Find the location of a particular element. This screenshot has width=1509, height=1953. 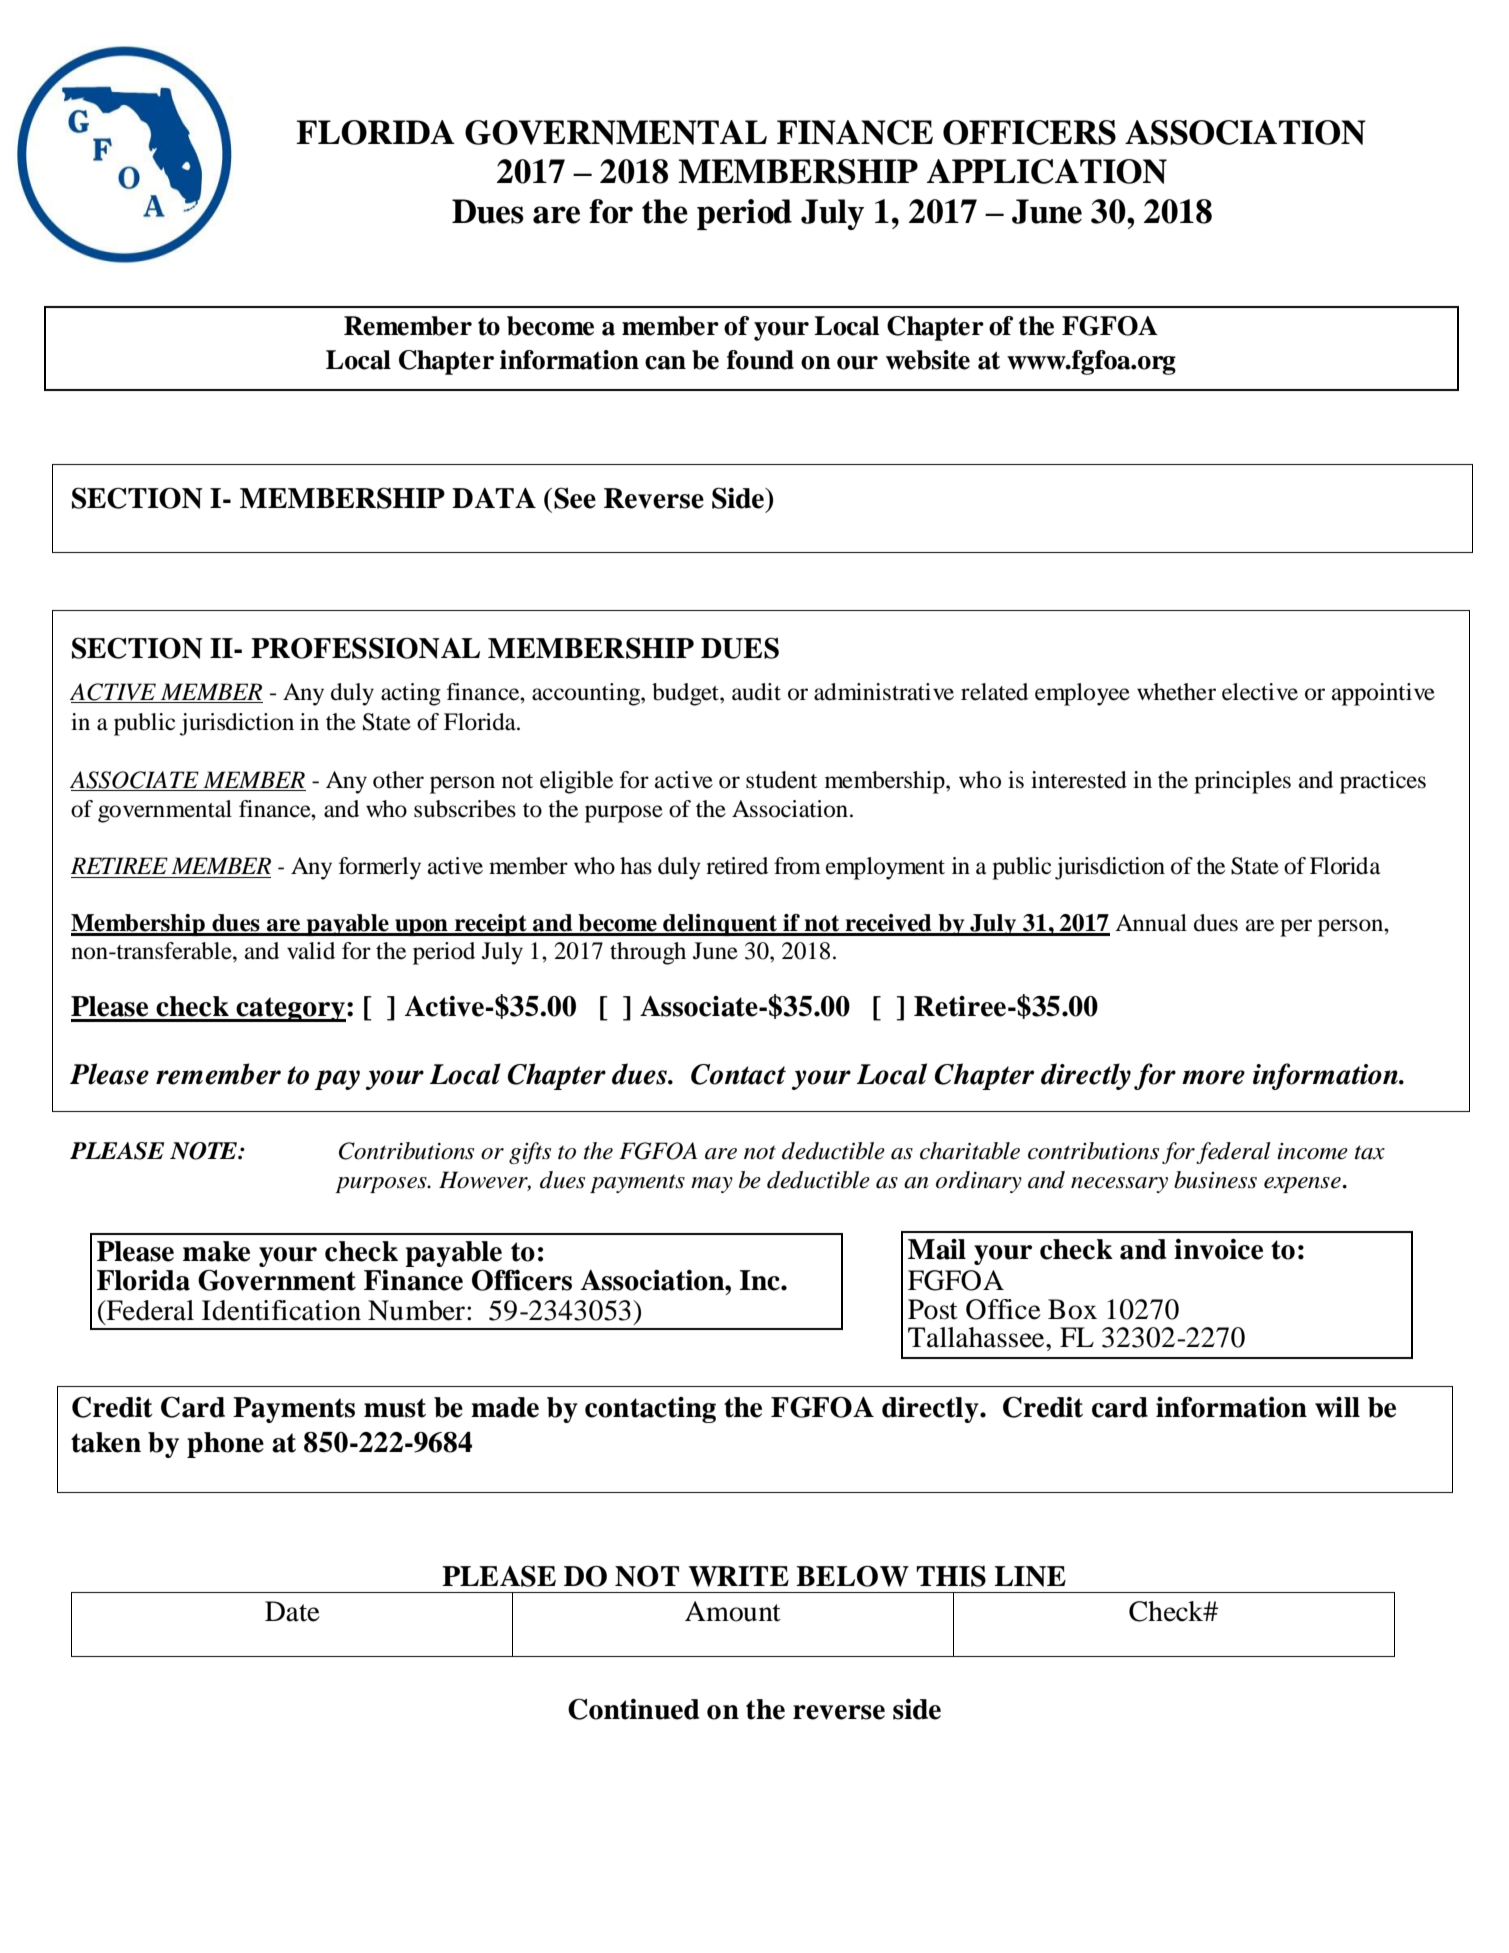

can is located at coordinates (665, 363).
